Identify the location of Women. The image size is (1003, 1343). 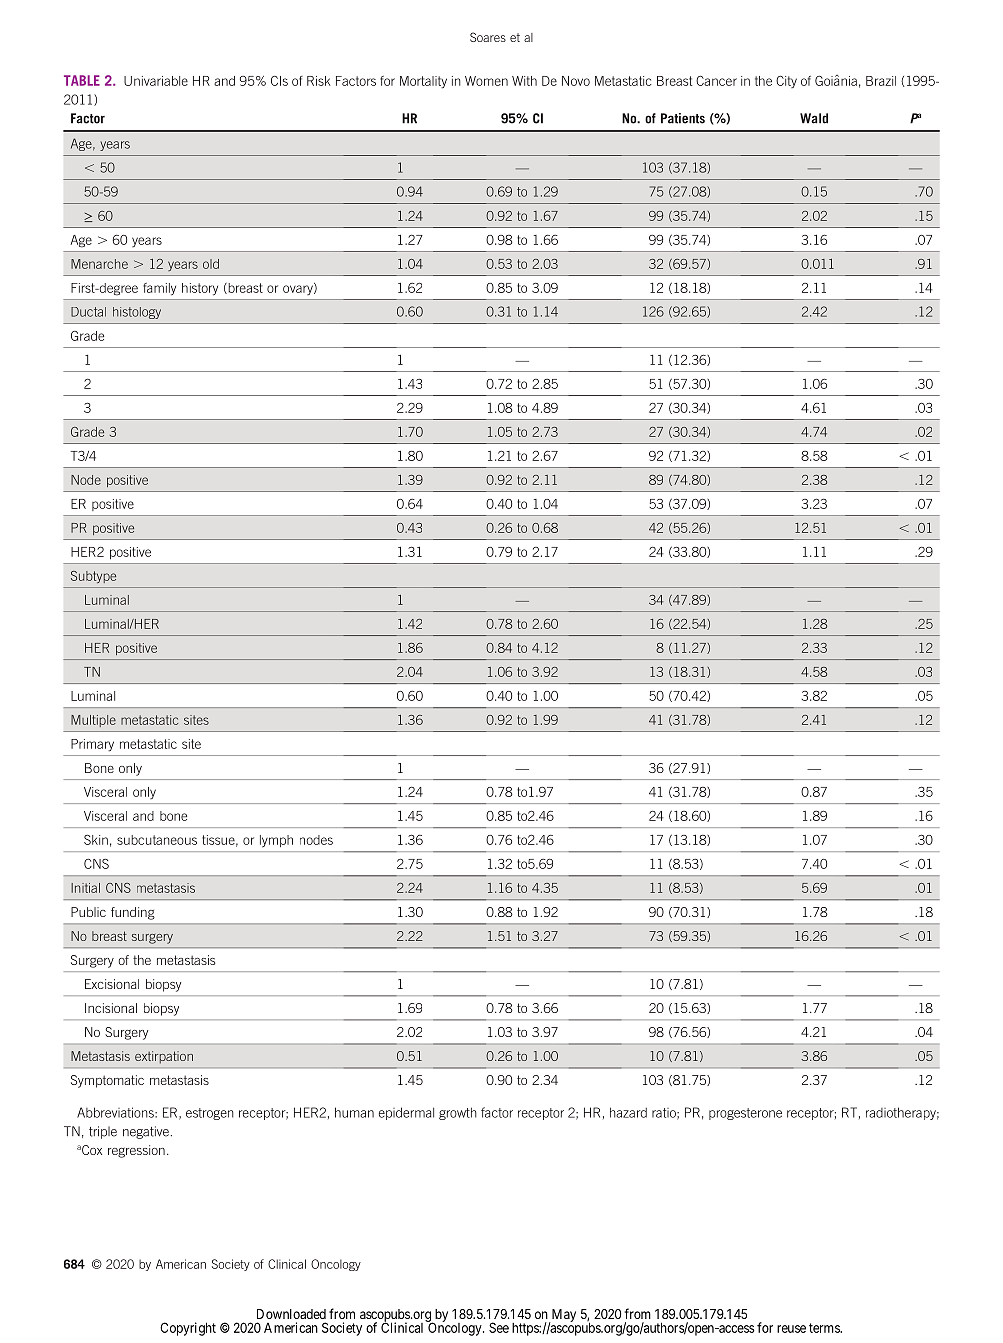
(486, 81).
